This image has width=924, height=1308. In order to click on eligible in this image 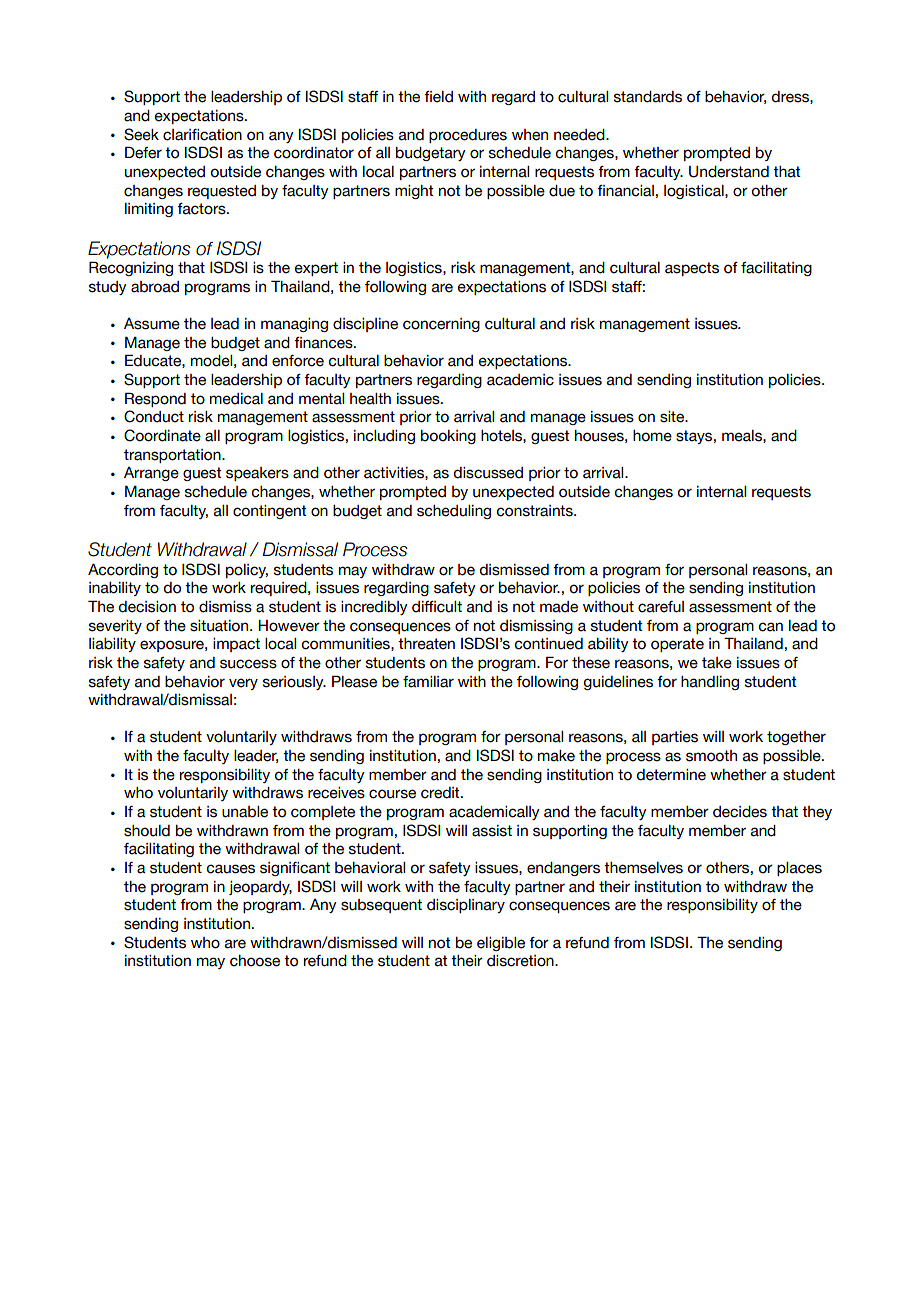, I will do `click(501, 944)`.
